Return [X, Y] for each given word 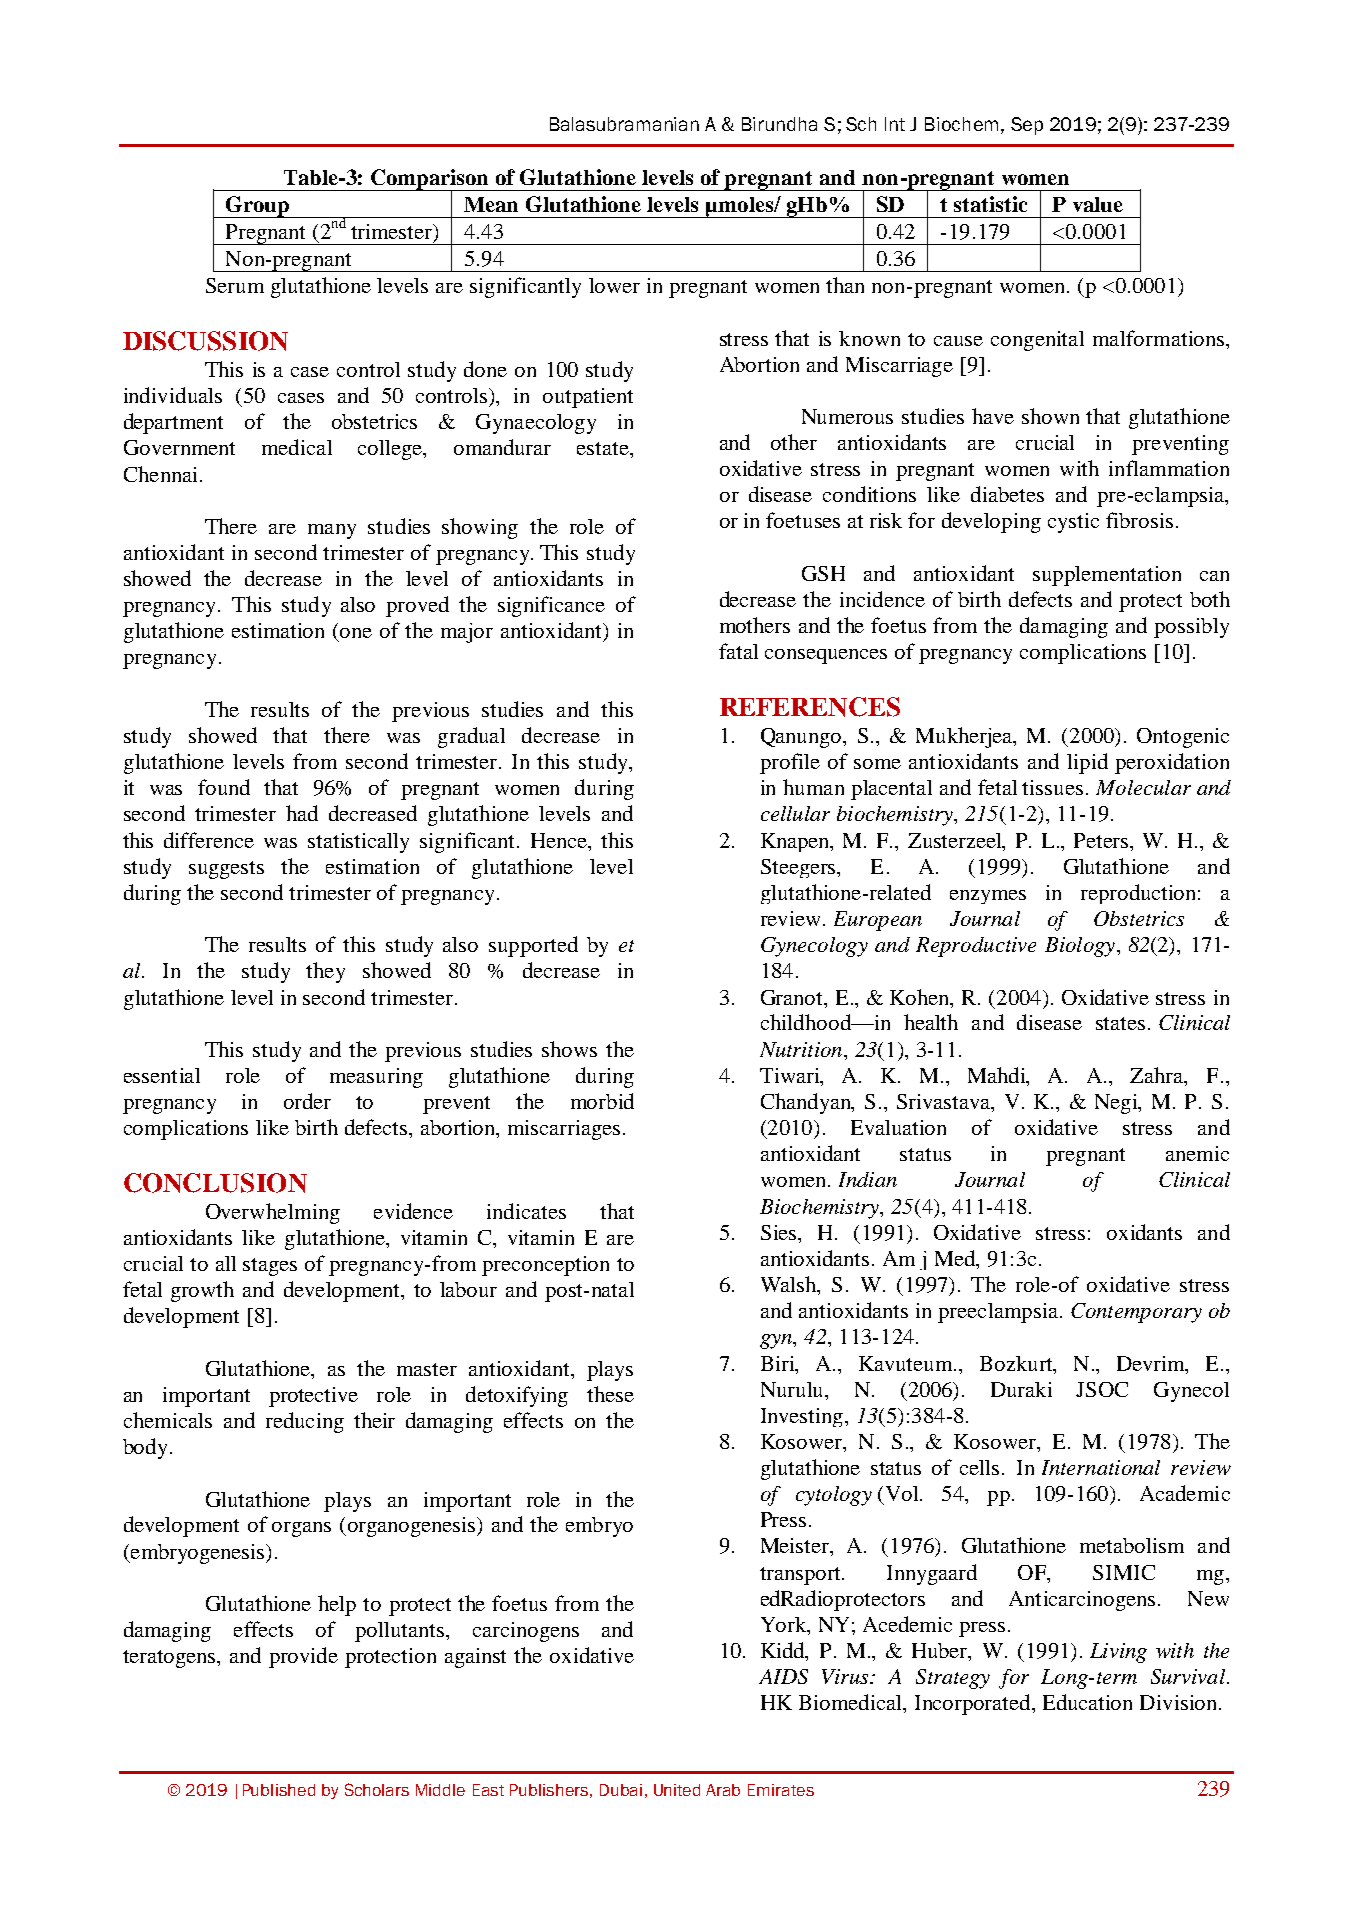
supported [533, 946]
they [325, 972]
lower [614, 285]
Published [279, 1790]
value [1098, 204]
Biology [1081, 947]
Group [257, 207]
